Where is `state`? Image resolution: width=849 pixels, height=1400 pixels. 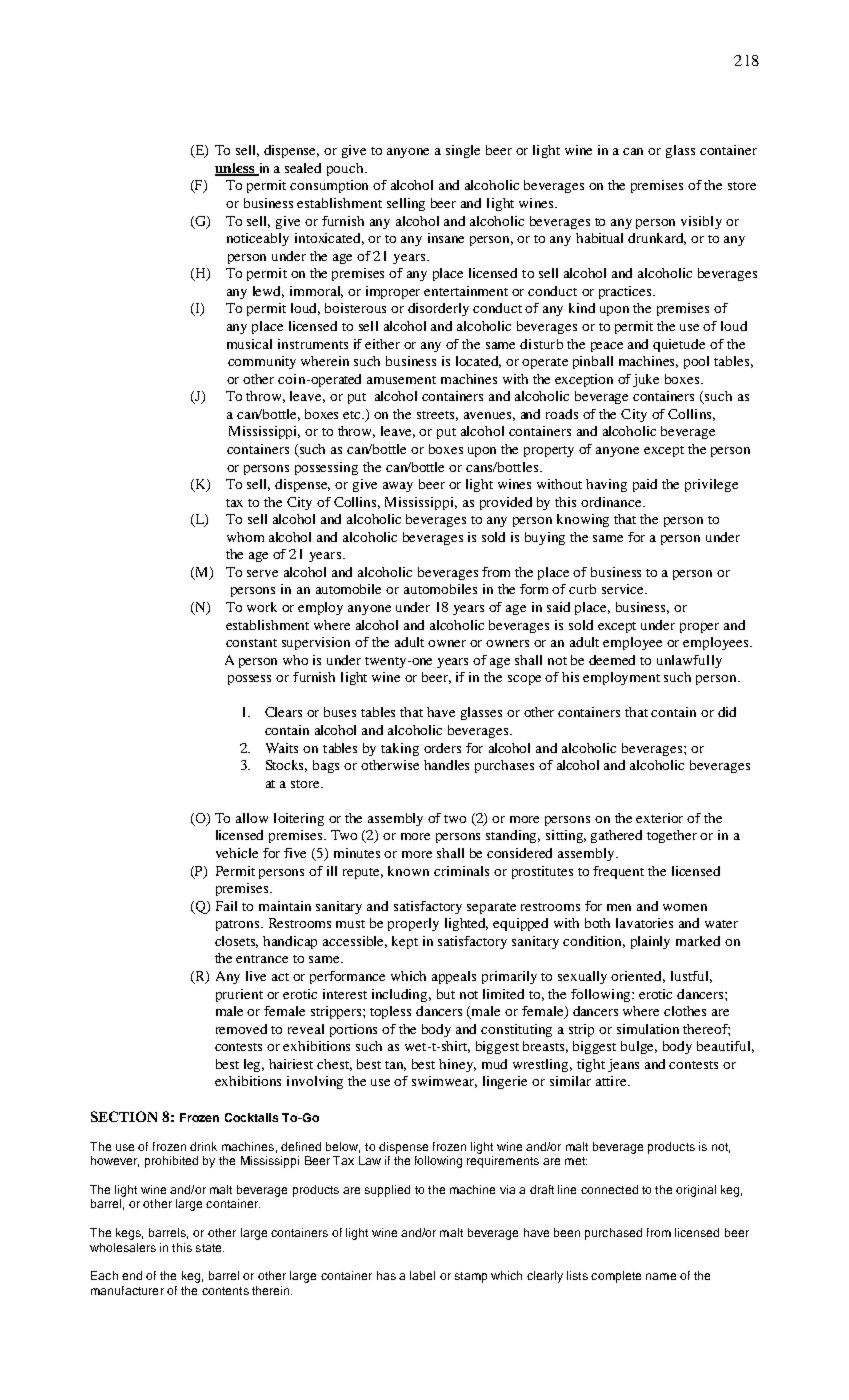 state is located at coordinates (210, 1248).
